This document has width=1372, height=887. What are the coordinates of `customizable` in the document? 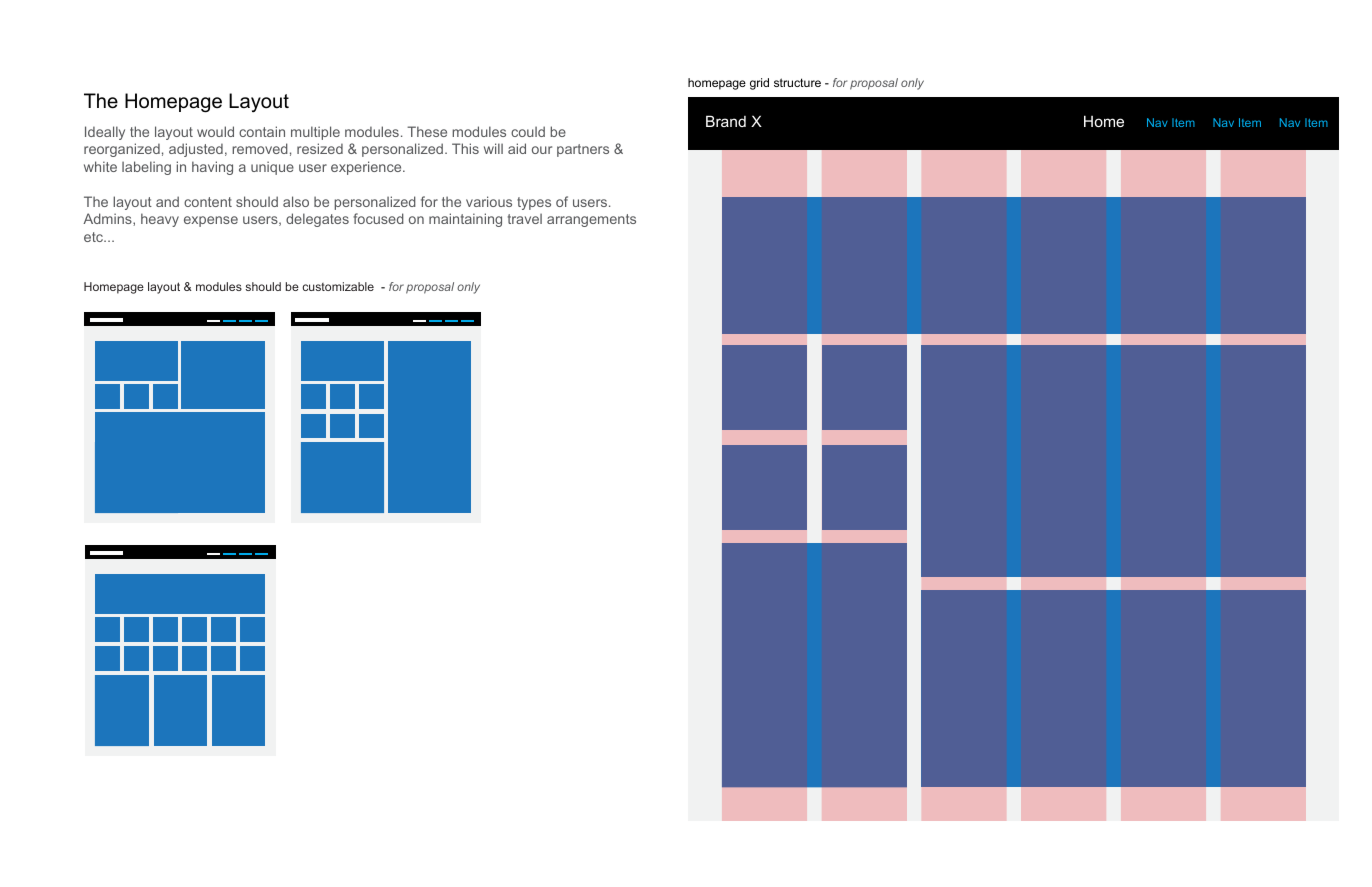 It's located at (338, 286).
